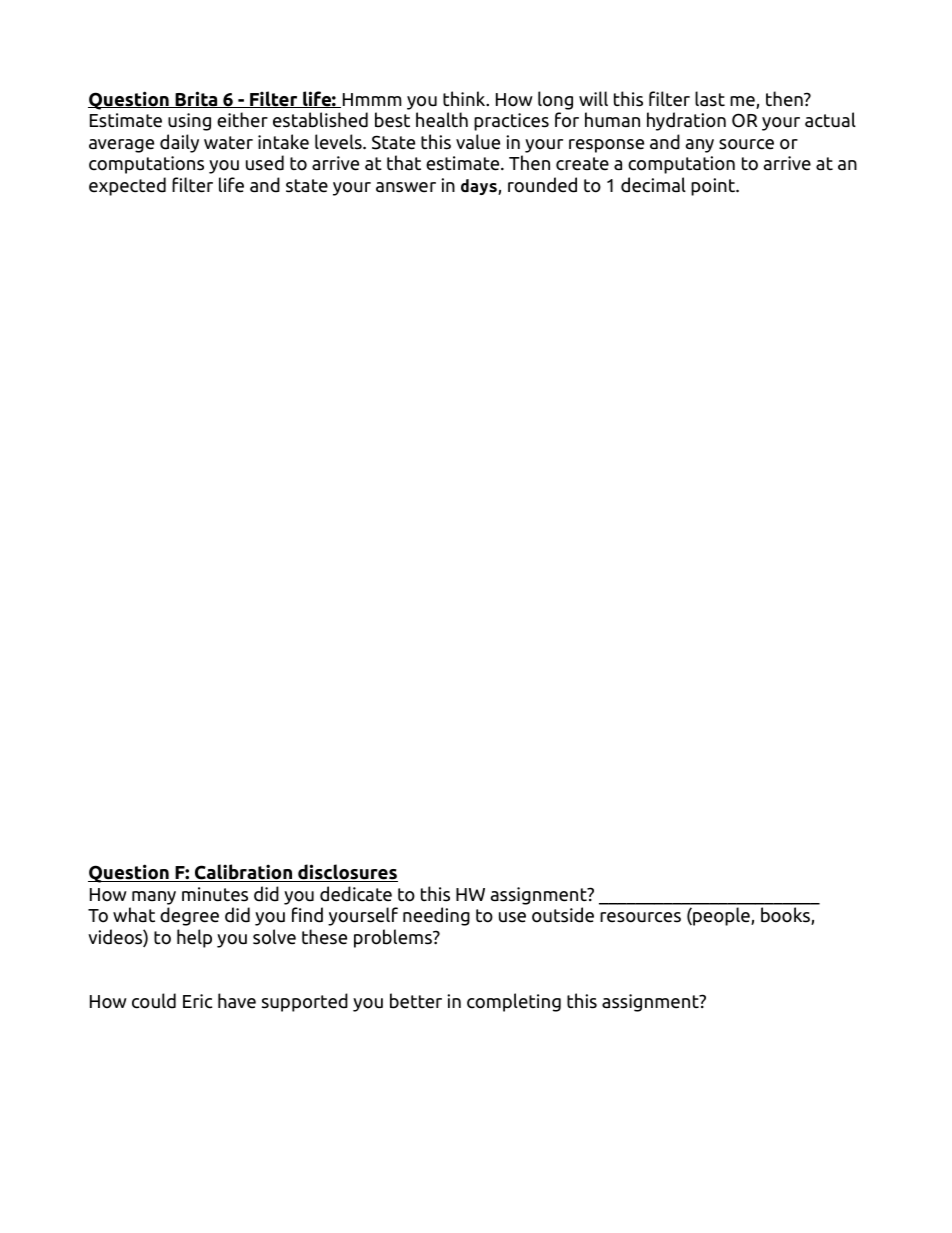 The image size is (952, 1233). What do you see at coordinates (198, 1001) in the image?
I see `Eric` at bounding box center [198, 1001].
